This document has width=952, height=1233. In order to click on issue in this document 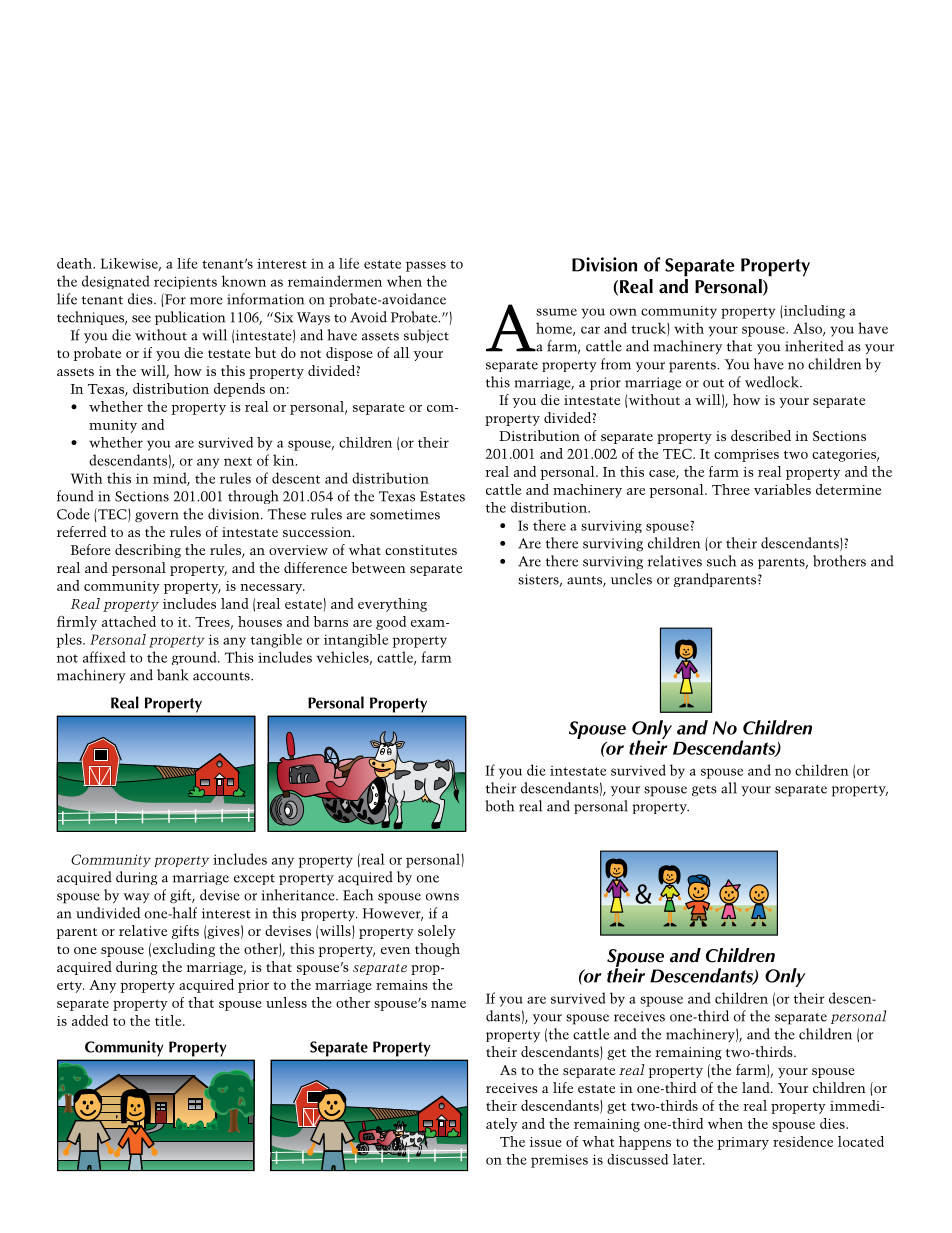, I will do `click(546, 1142)`.
